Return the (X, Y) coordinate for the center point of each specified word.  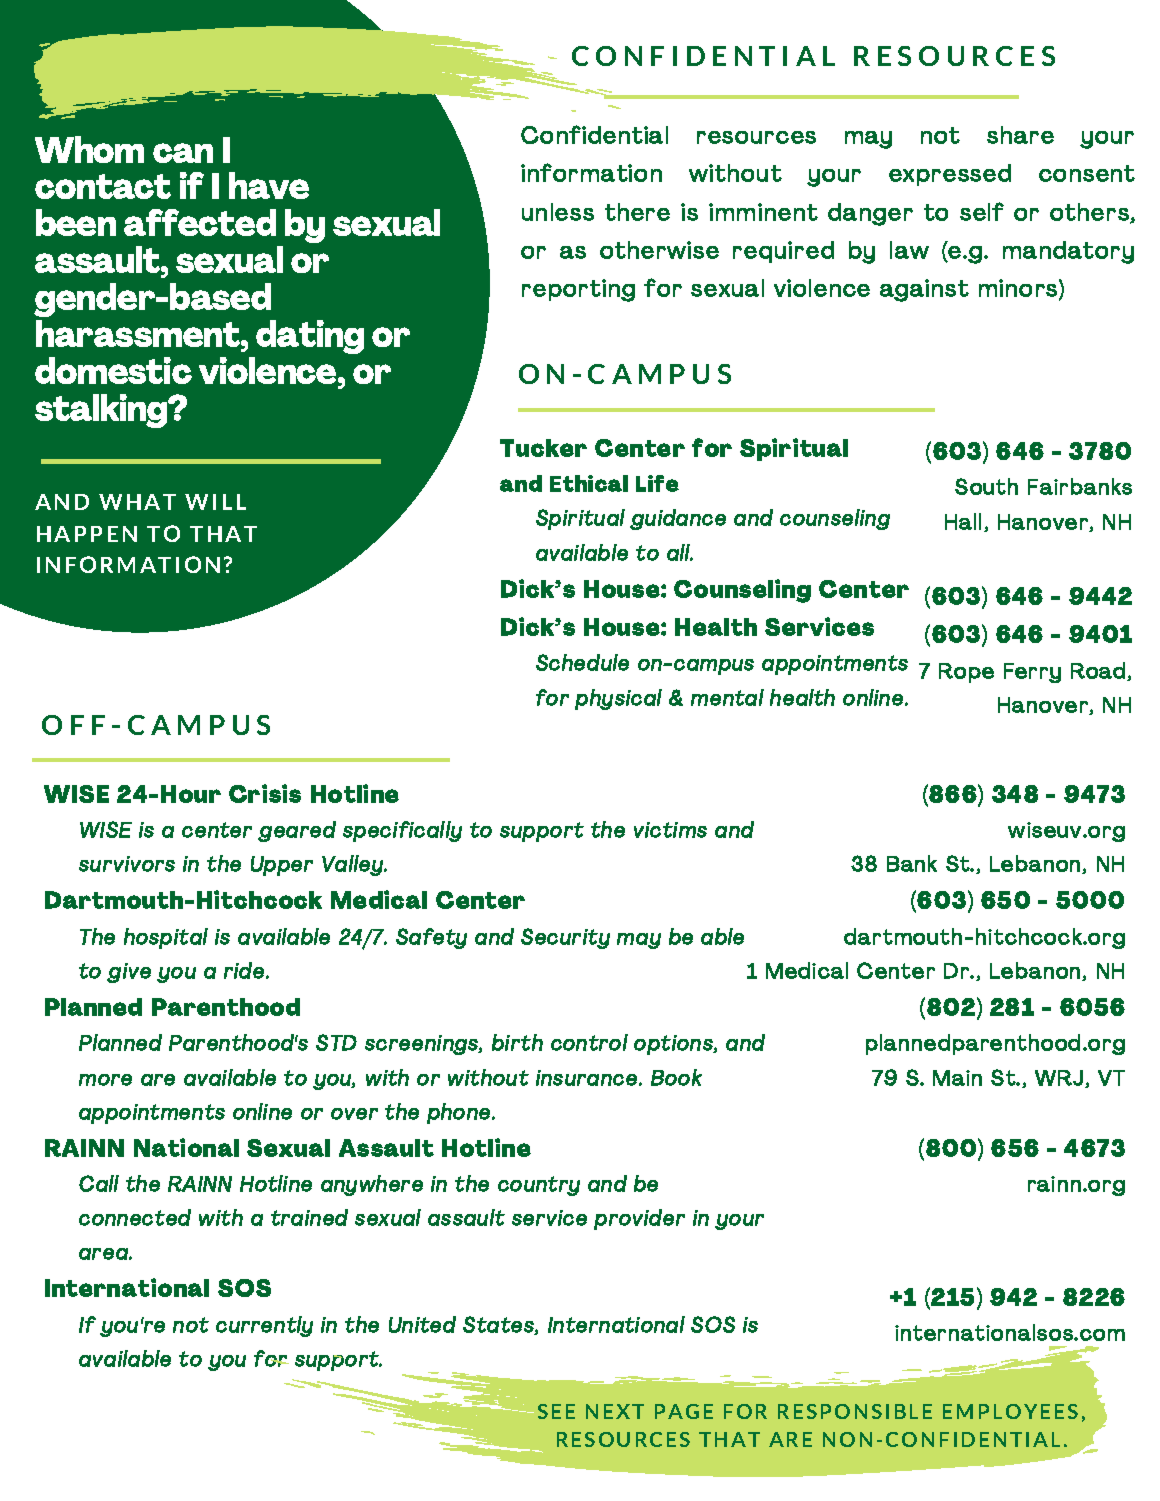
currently (264, 1326)
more (105, 1080)
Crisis (265, 793)
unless (558, 212)
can (183, 153)
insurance (586, 1078)
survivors (127, 864)
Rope (966, 673)
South (986, 486)
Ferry (1032, 673)
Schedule (582, 662)
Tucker (543, 448)
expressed (950, 175)
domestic (113, 370)
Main (957, 1078)
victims (670, 830)
